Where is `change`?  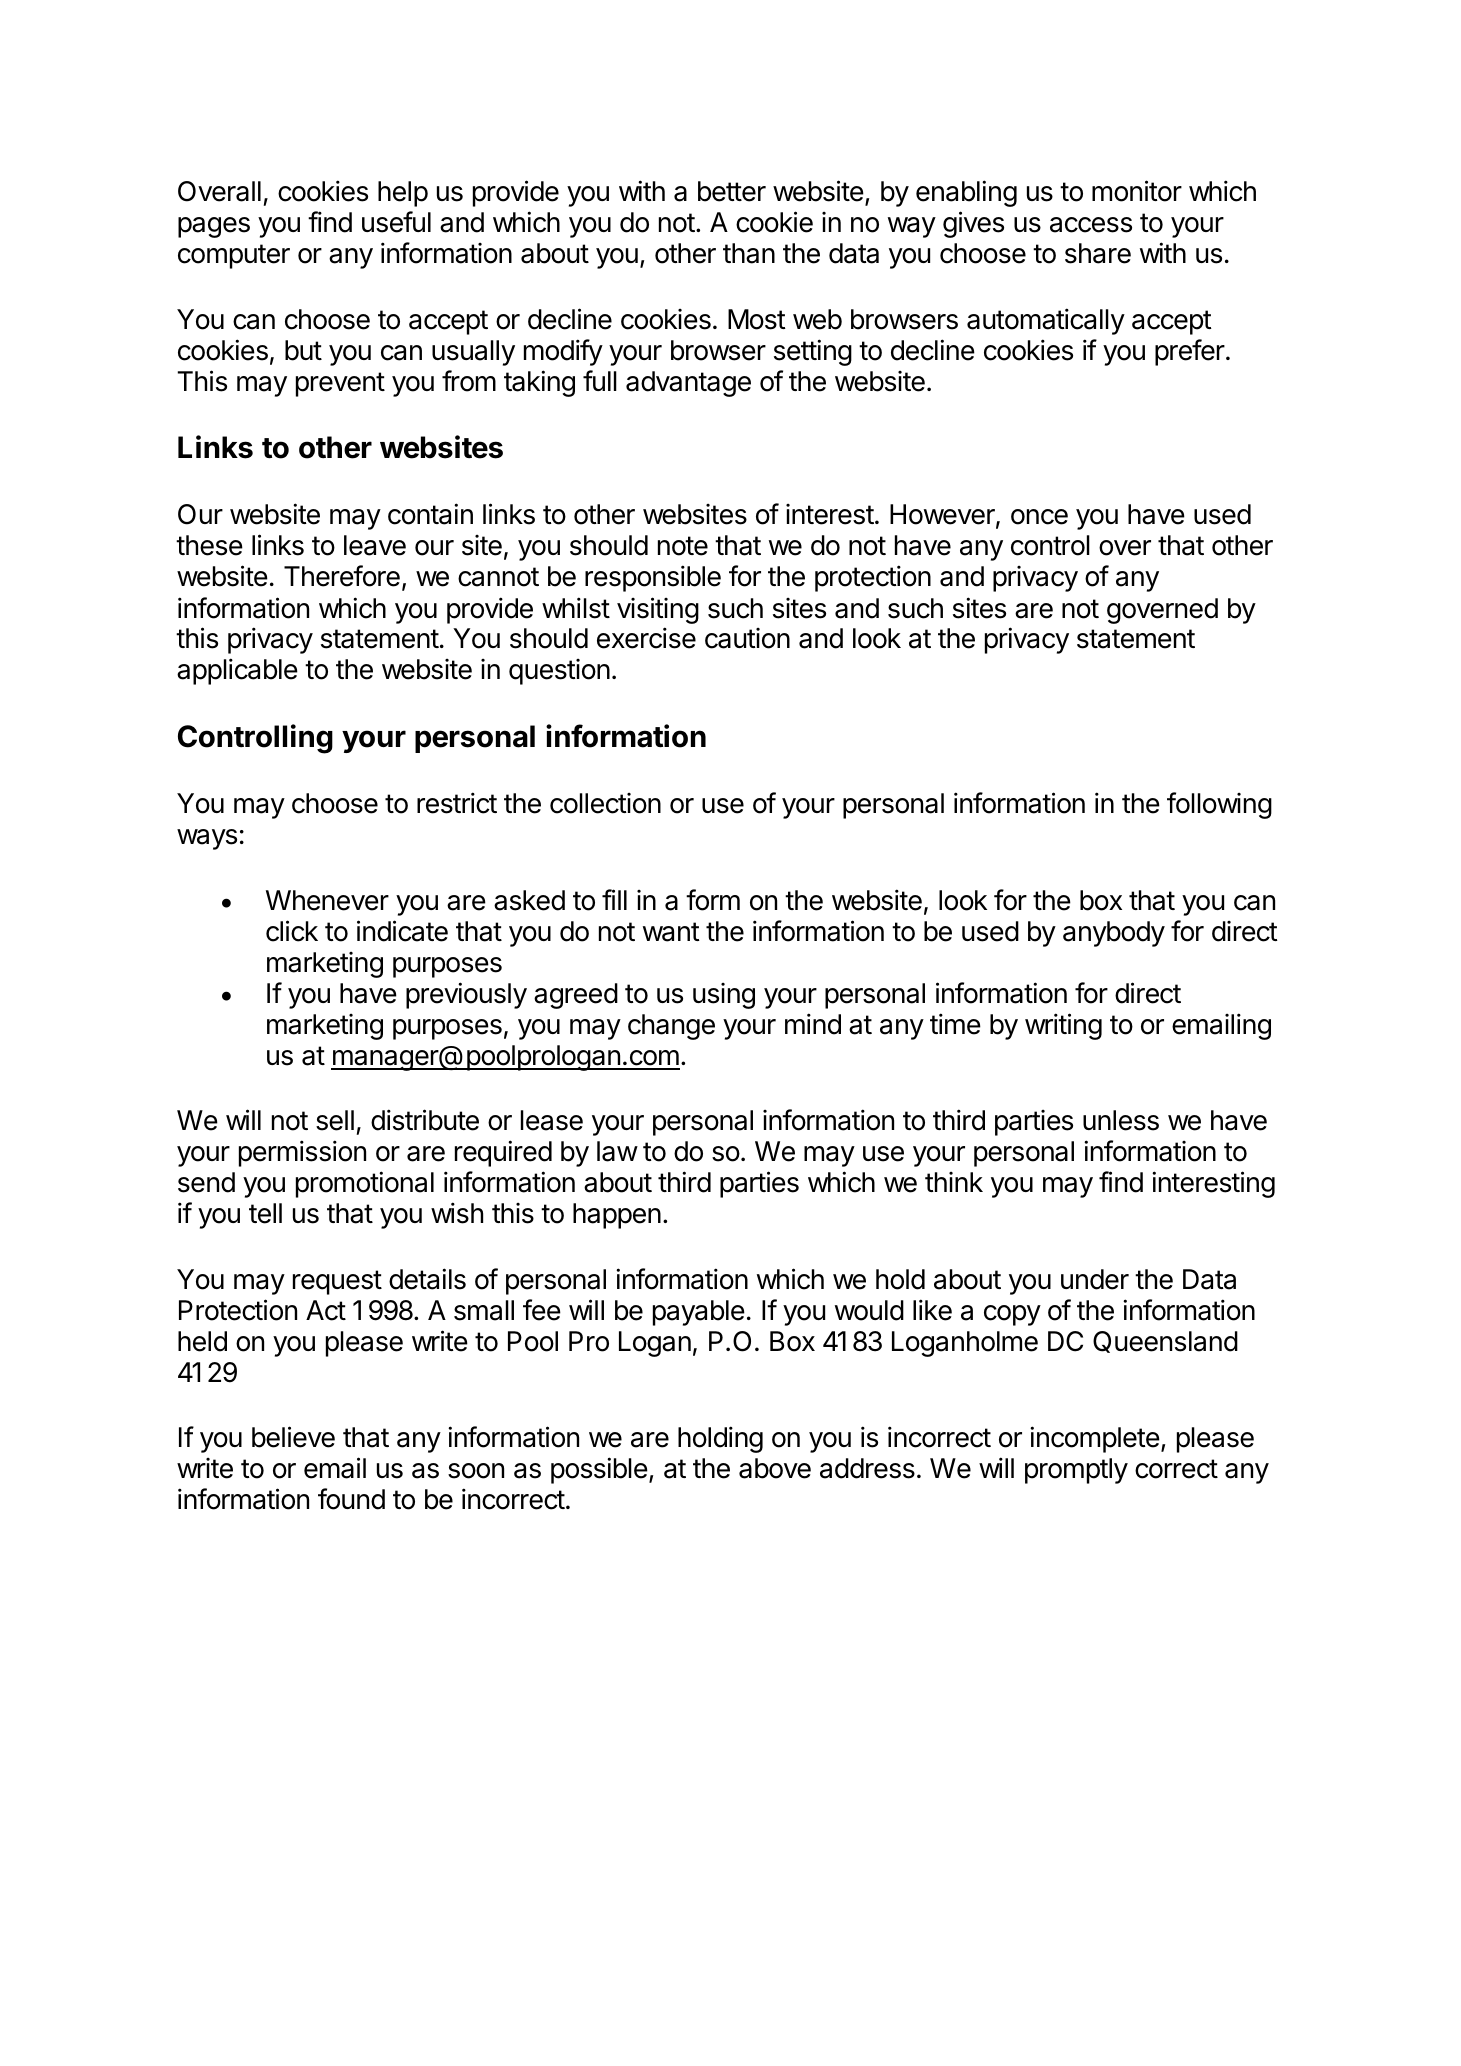 change is located at coordinates (671, 1027).
